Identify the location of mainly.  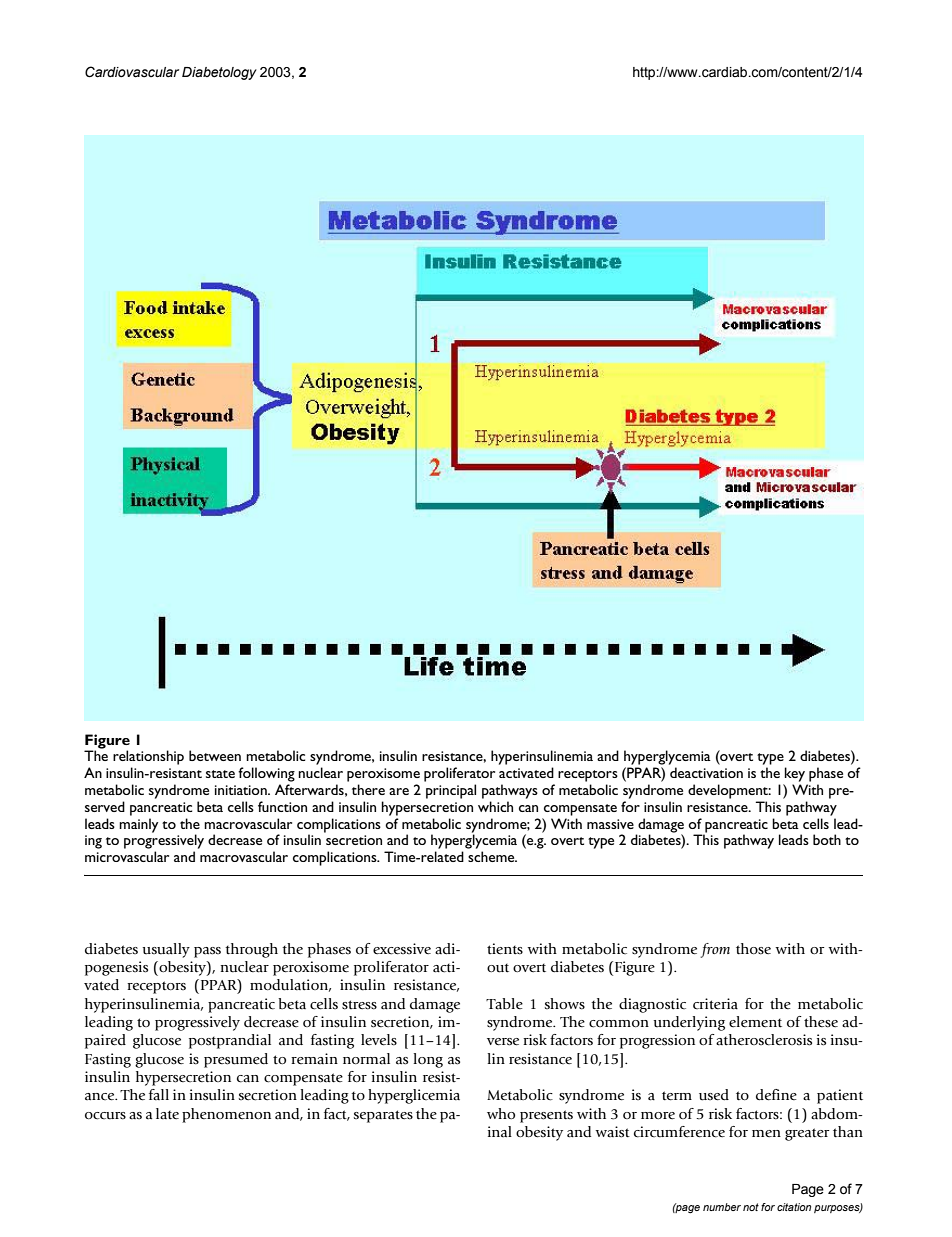
(138, 825).
